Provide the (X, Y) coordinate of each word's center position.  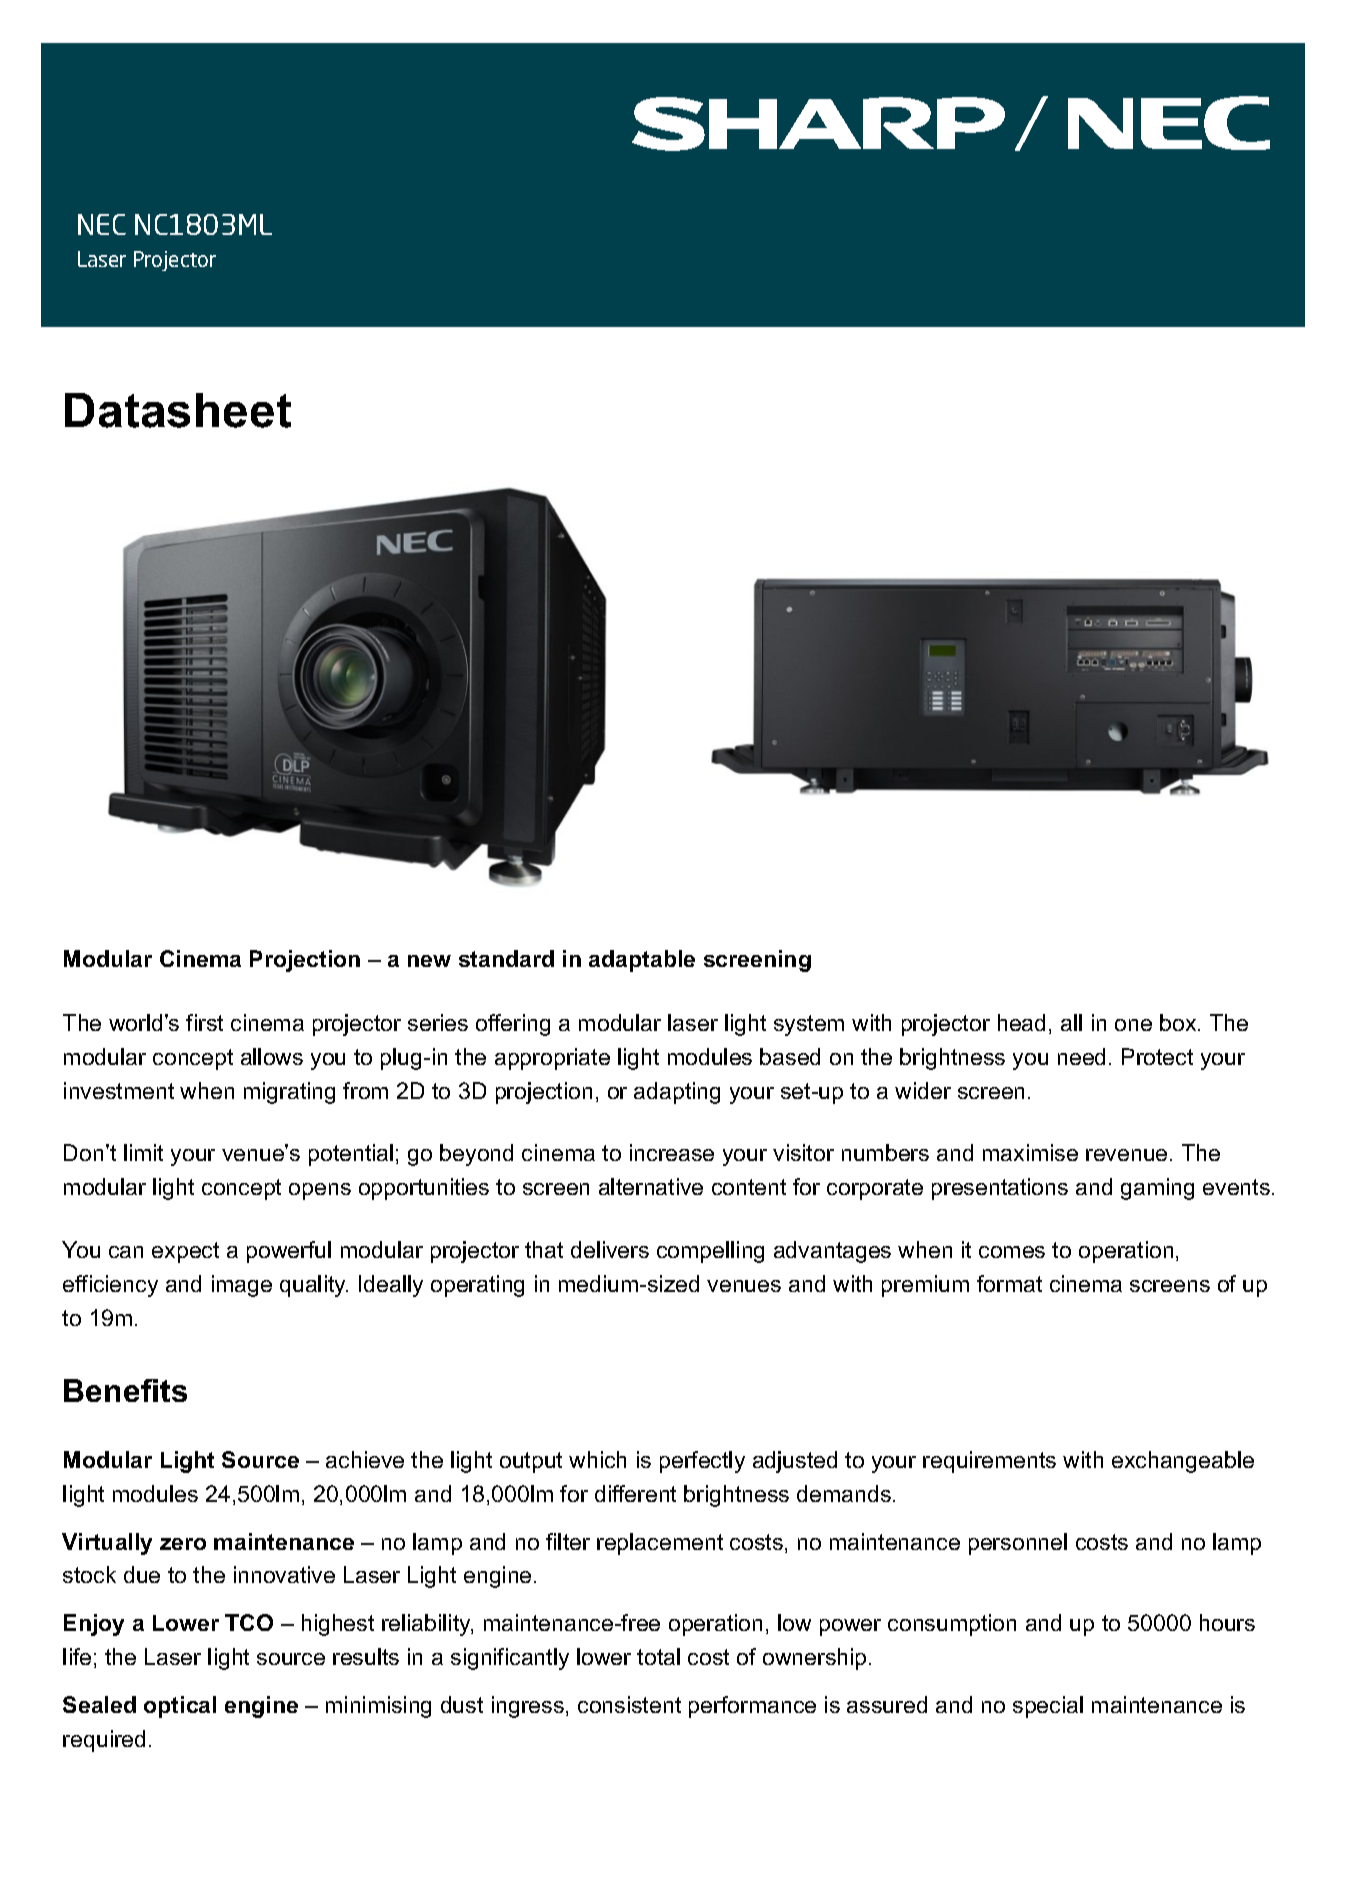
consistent (629, 1704)
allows (272, 1056)
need (1081, 1056)
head (1021, 1022)
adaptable (642, 961)
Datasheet (178, 410)
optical (180, 1707)
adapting (677, 1093)
